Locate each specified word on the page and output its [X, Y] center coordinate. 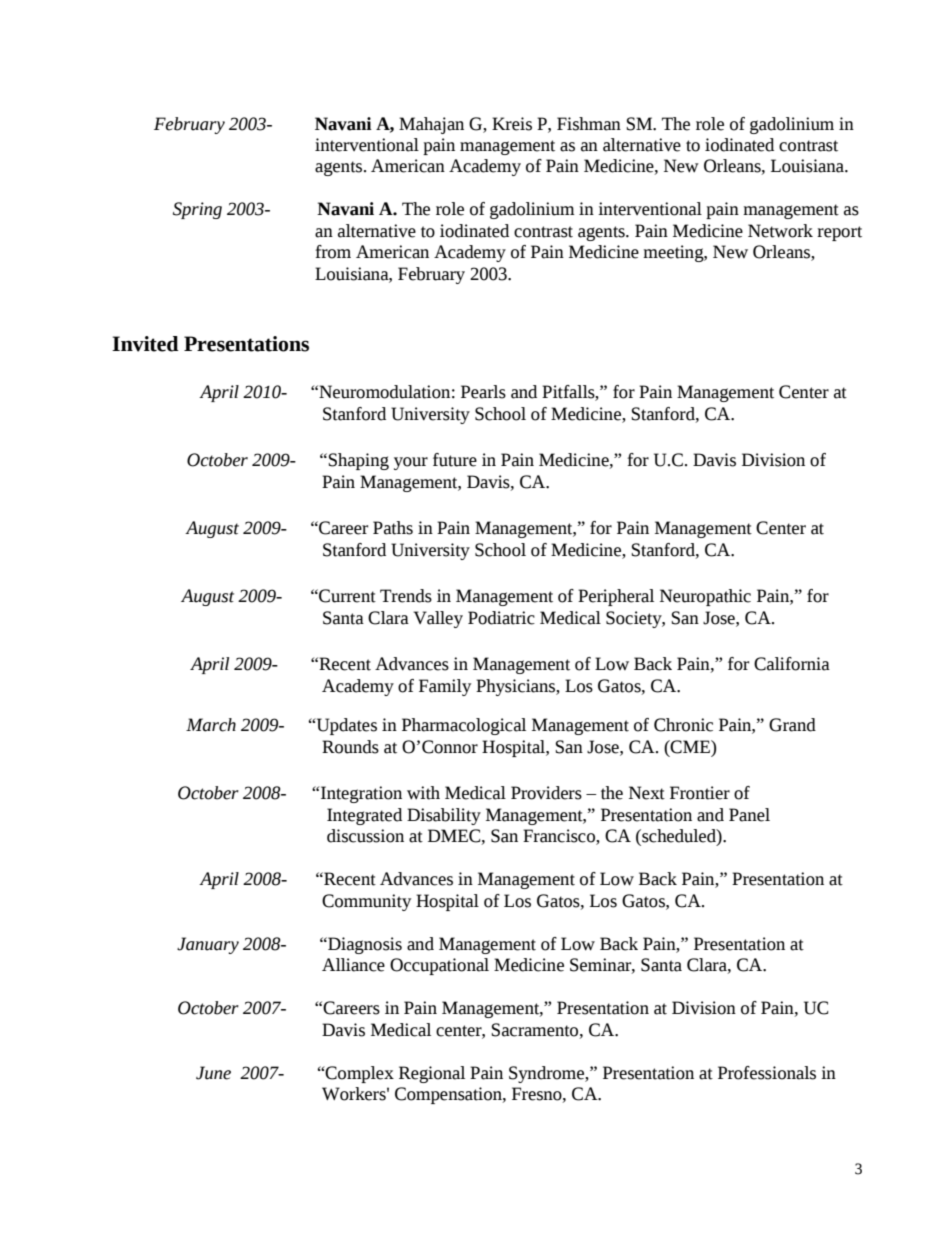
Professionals [767, 1073]
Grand [792, 725]
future [455, 460]
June [213, 1073]
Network [780, 231]
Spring [197, 210]
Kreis [512, 124]
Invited [145, 344]
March [211, 725]
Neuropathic [705, 597]
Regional [432, 1074]
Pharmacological [464, 726]
